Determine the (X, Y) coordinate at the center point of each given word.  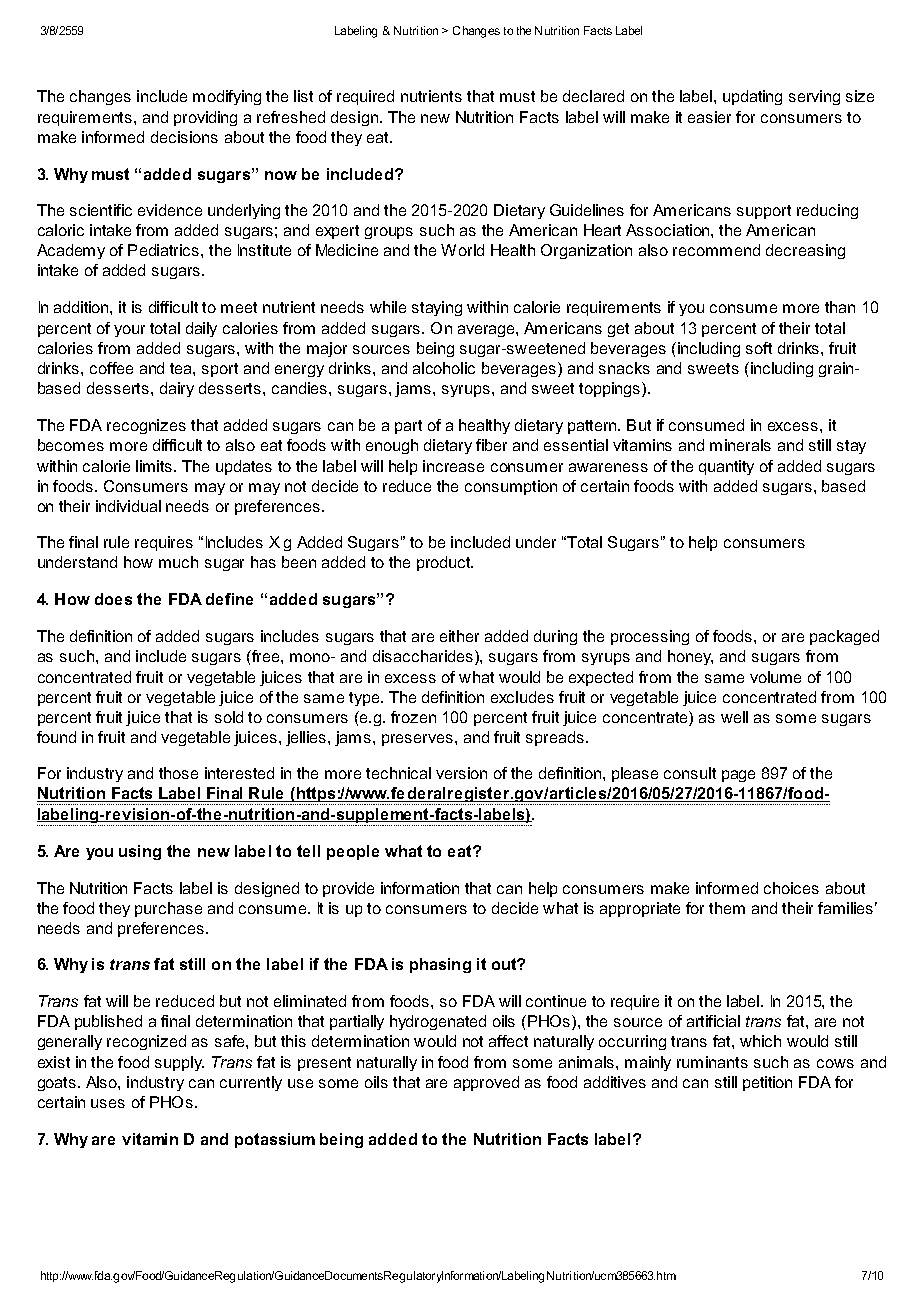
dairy (177, 389)
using (140, 852)
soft (759, 348)
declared (593, 96)
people (353, 852)
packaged (844, 637)
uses (108, 1103)
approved (486, 1083)
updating (752, 97)
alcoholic (444, 368)
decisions (184, 137)
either (459, 636)
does (113, 599)
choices (791, 888)
